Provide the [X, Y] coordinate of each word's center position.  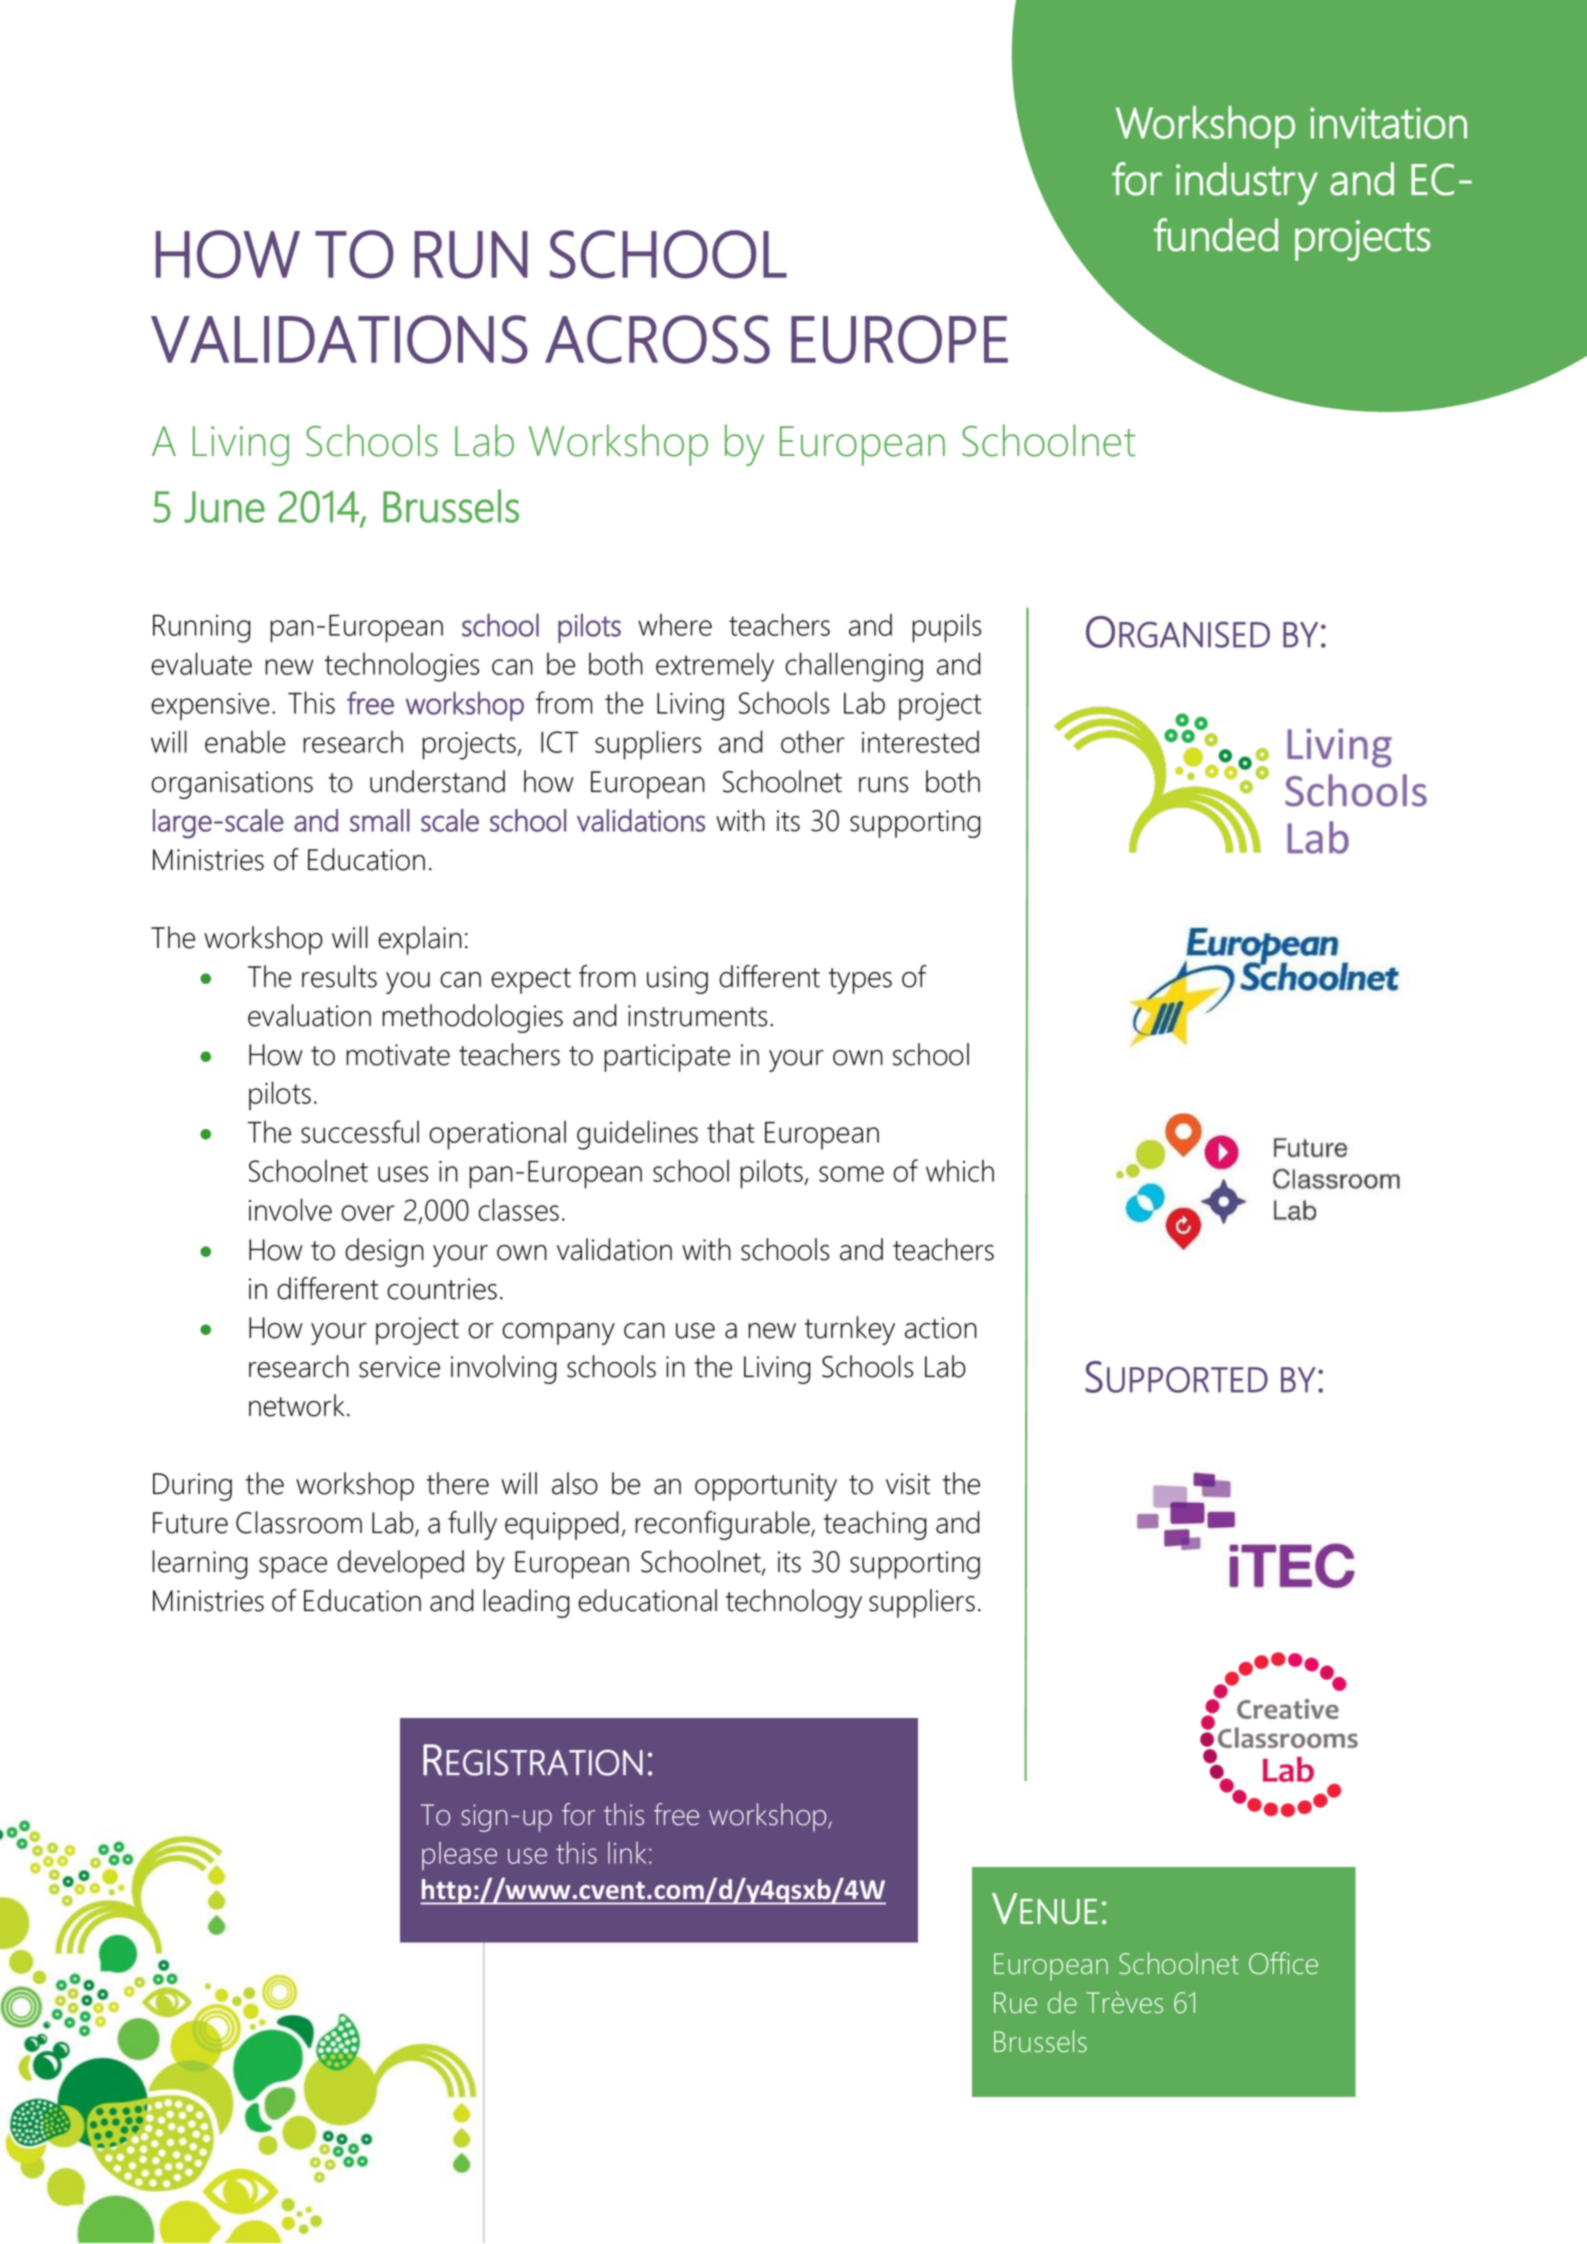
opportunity [766, 1487]
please [459, 1856]
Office [1283, 1963]
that [731, 1131]
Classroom [299, 1522]
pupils [946, 628]
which [960, 1170]
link [627, 1853]
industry [1247, 183]
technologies [401, 667]
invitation [1388, 123]
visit [908, 1484]
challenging [854, 667]
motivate [398, 1055]
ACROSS [657, 339]
